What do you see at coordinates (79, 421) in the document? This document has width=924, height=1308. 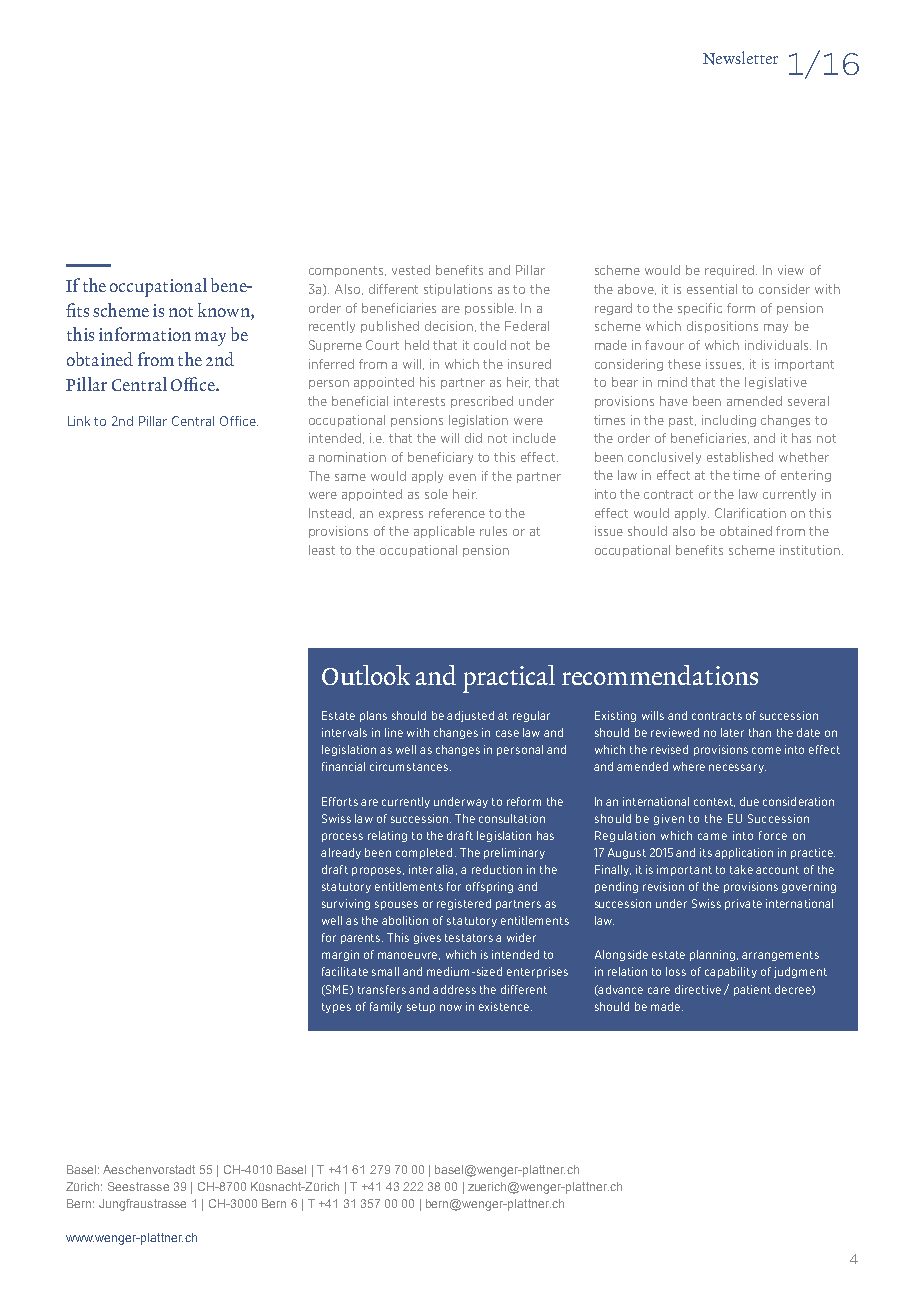 I see `Link` at bounding box center [79, 421].
